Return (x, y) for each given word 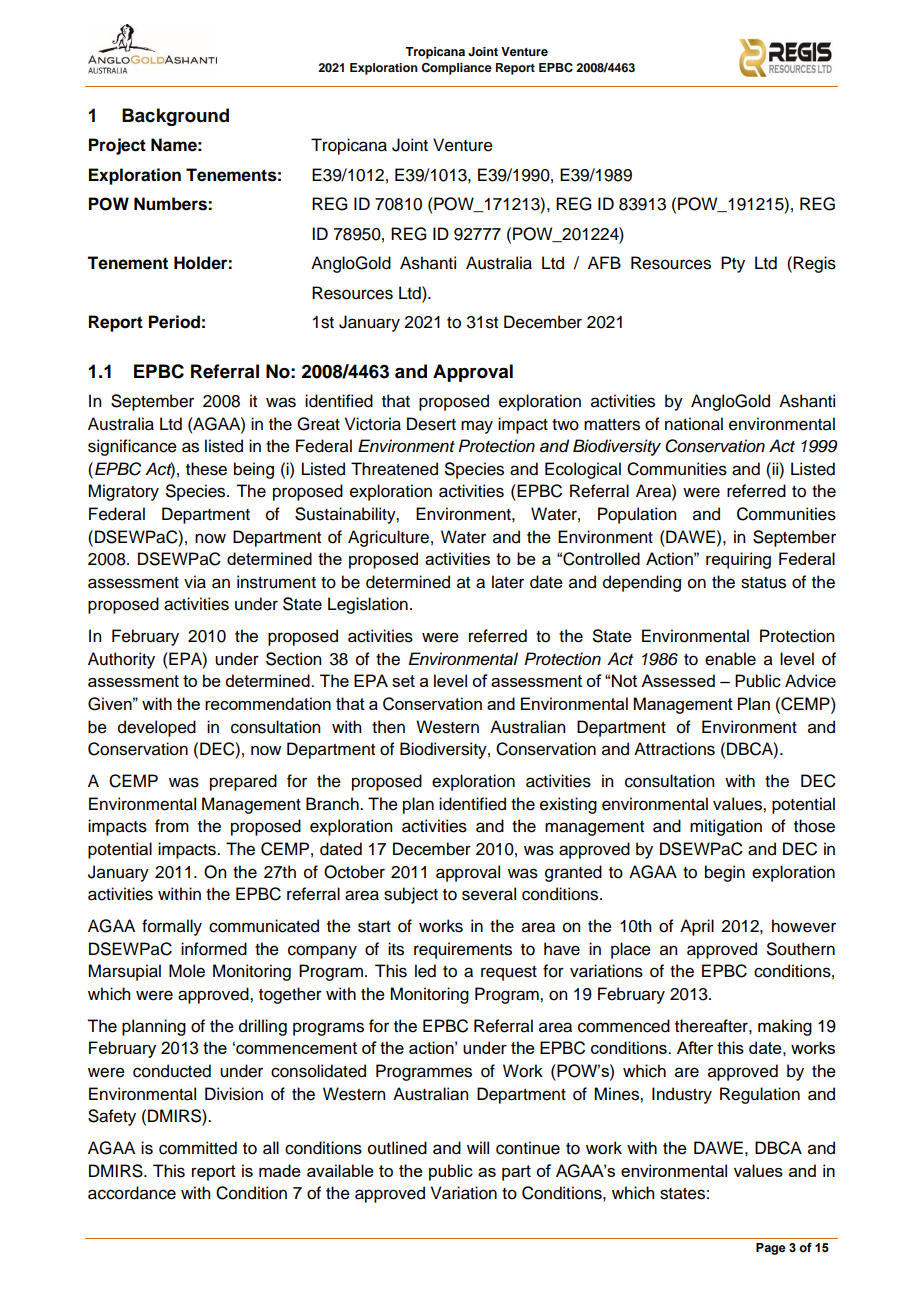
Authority (121, 660)
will (478, 1147)
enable (730, 659)
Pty (733, 264)
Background (175, 117)
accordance (132, 1193)
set (403, 681)
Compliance (456, 69)
